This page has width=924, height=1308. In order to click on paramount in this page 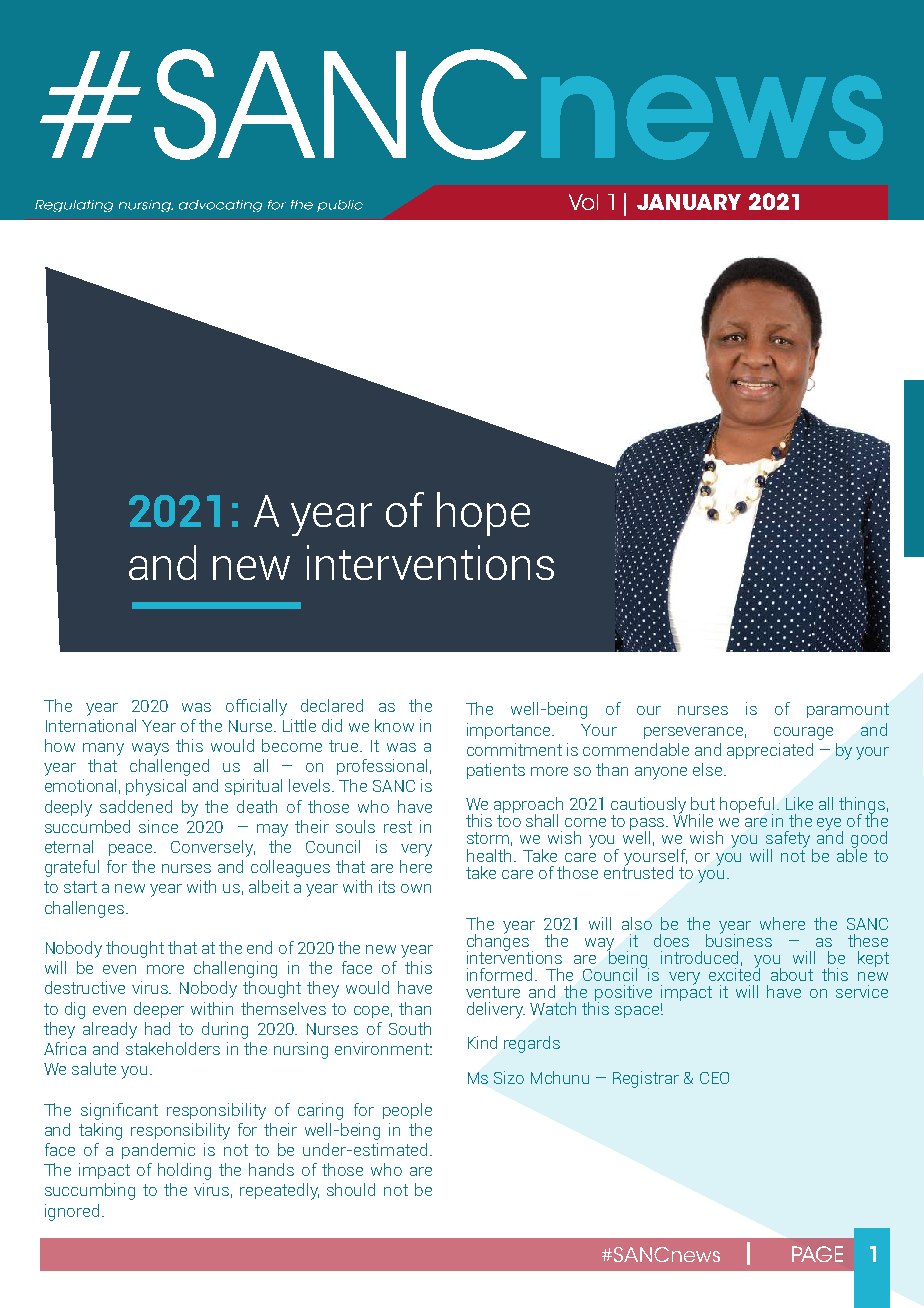, I will do `click(848, 710)`.
